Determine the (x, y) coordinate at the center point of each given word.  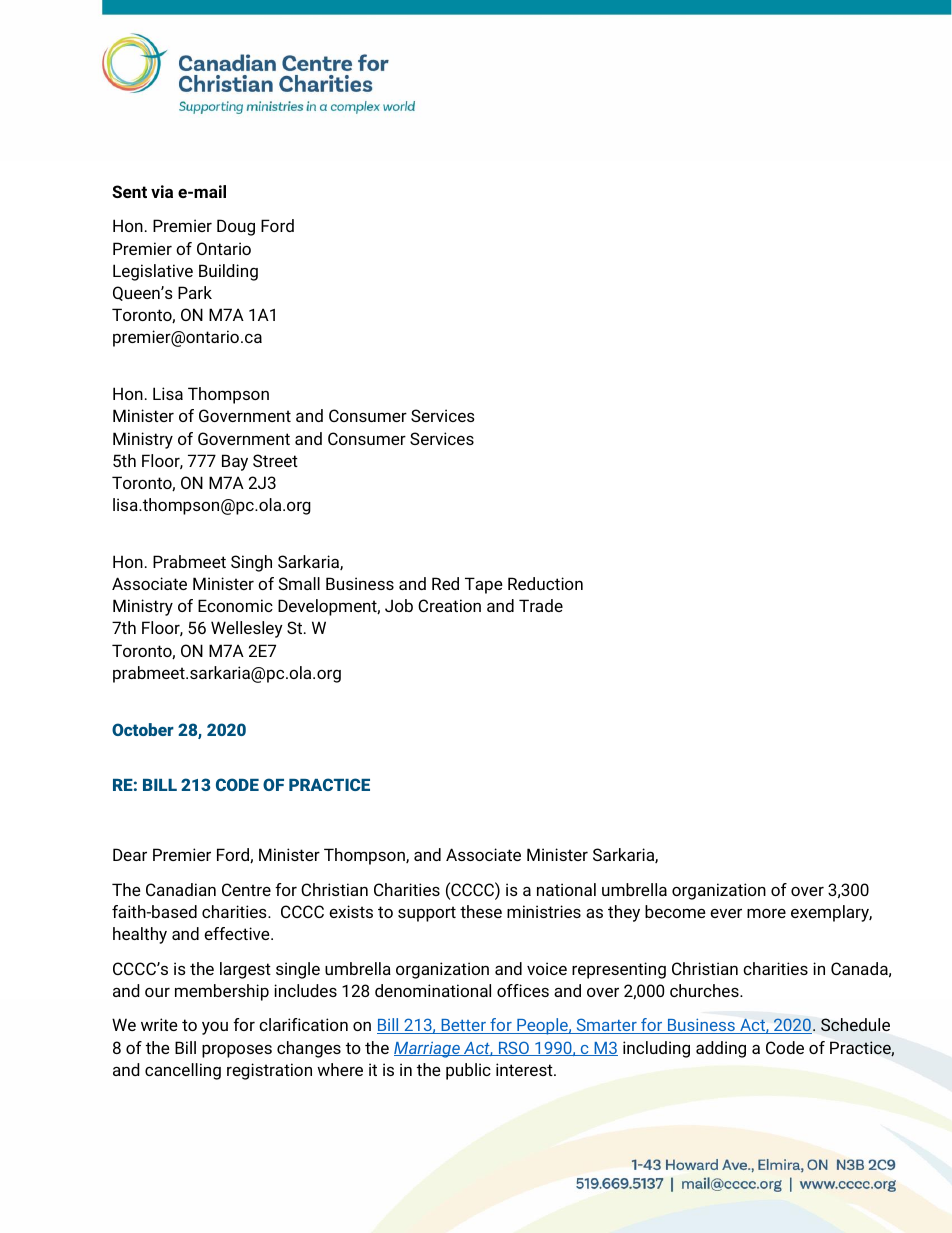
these (481, 911)
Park (195, 292)
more (766, 913)
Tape (484, 585)
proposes (237, 1051)
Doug (236, 227)
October (143, 729)
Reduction (545, 583)
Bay (235, 462)
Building (228, 272)
